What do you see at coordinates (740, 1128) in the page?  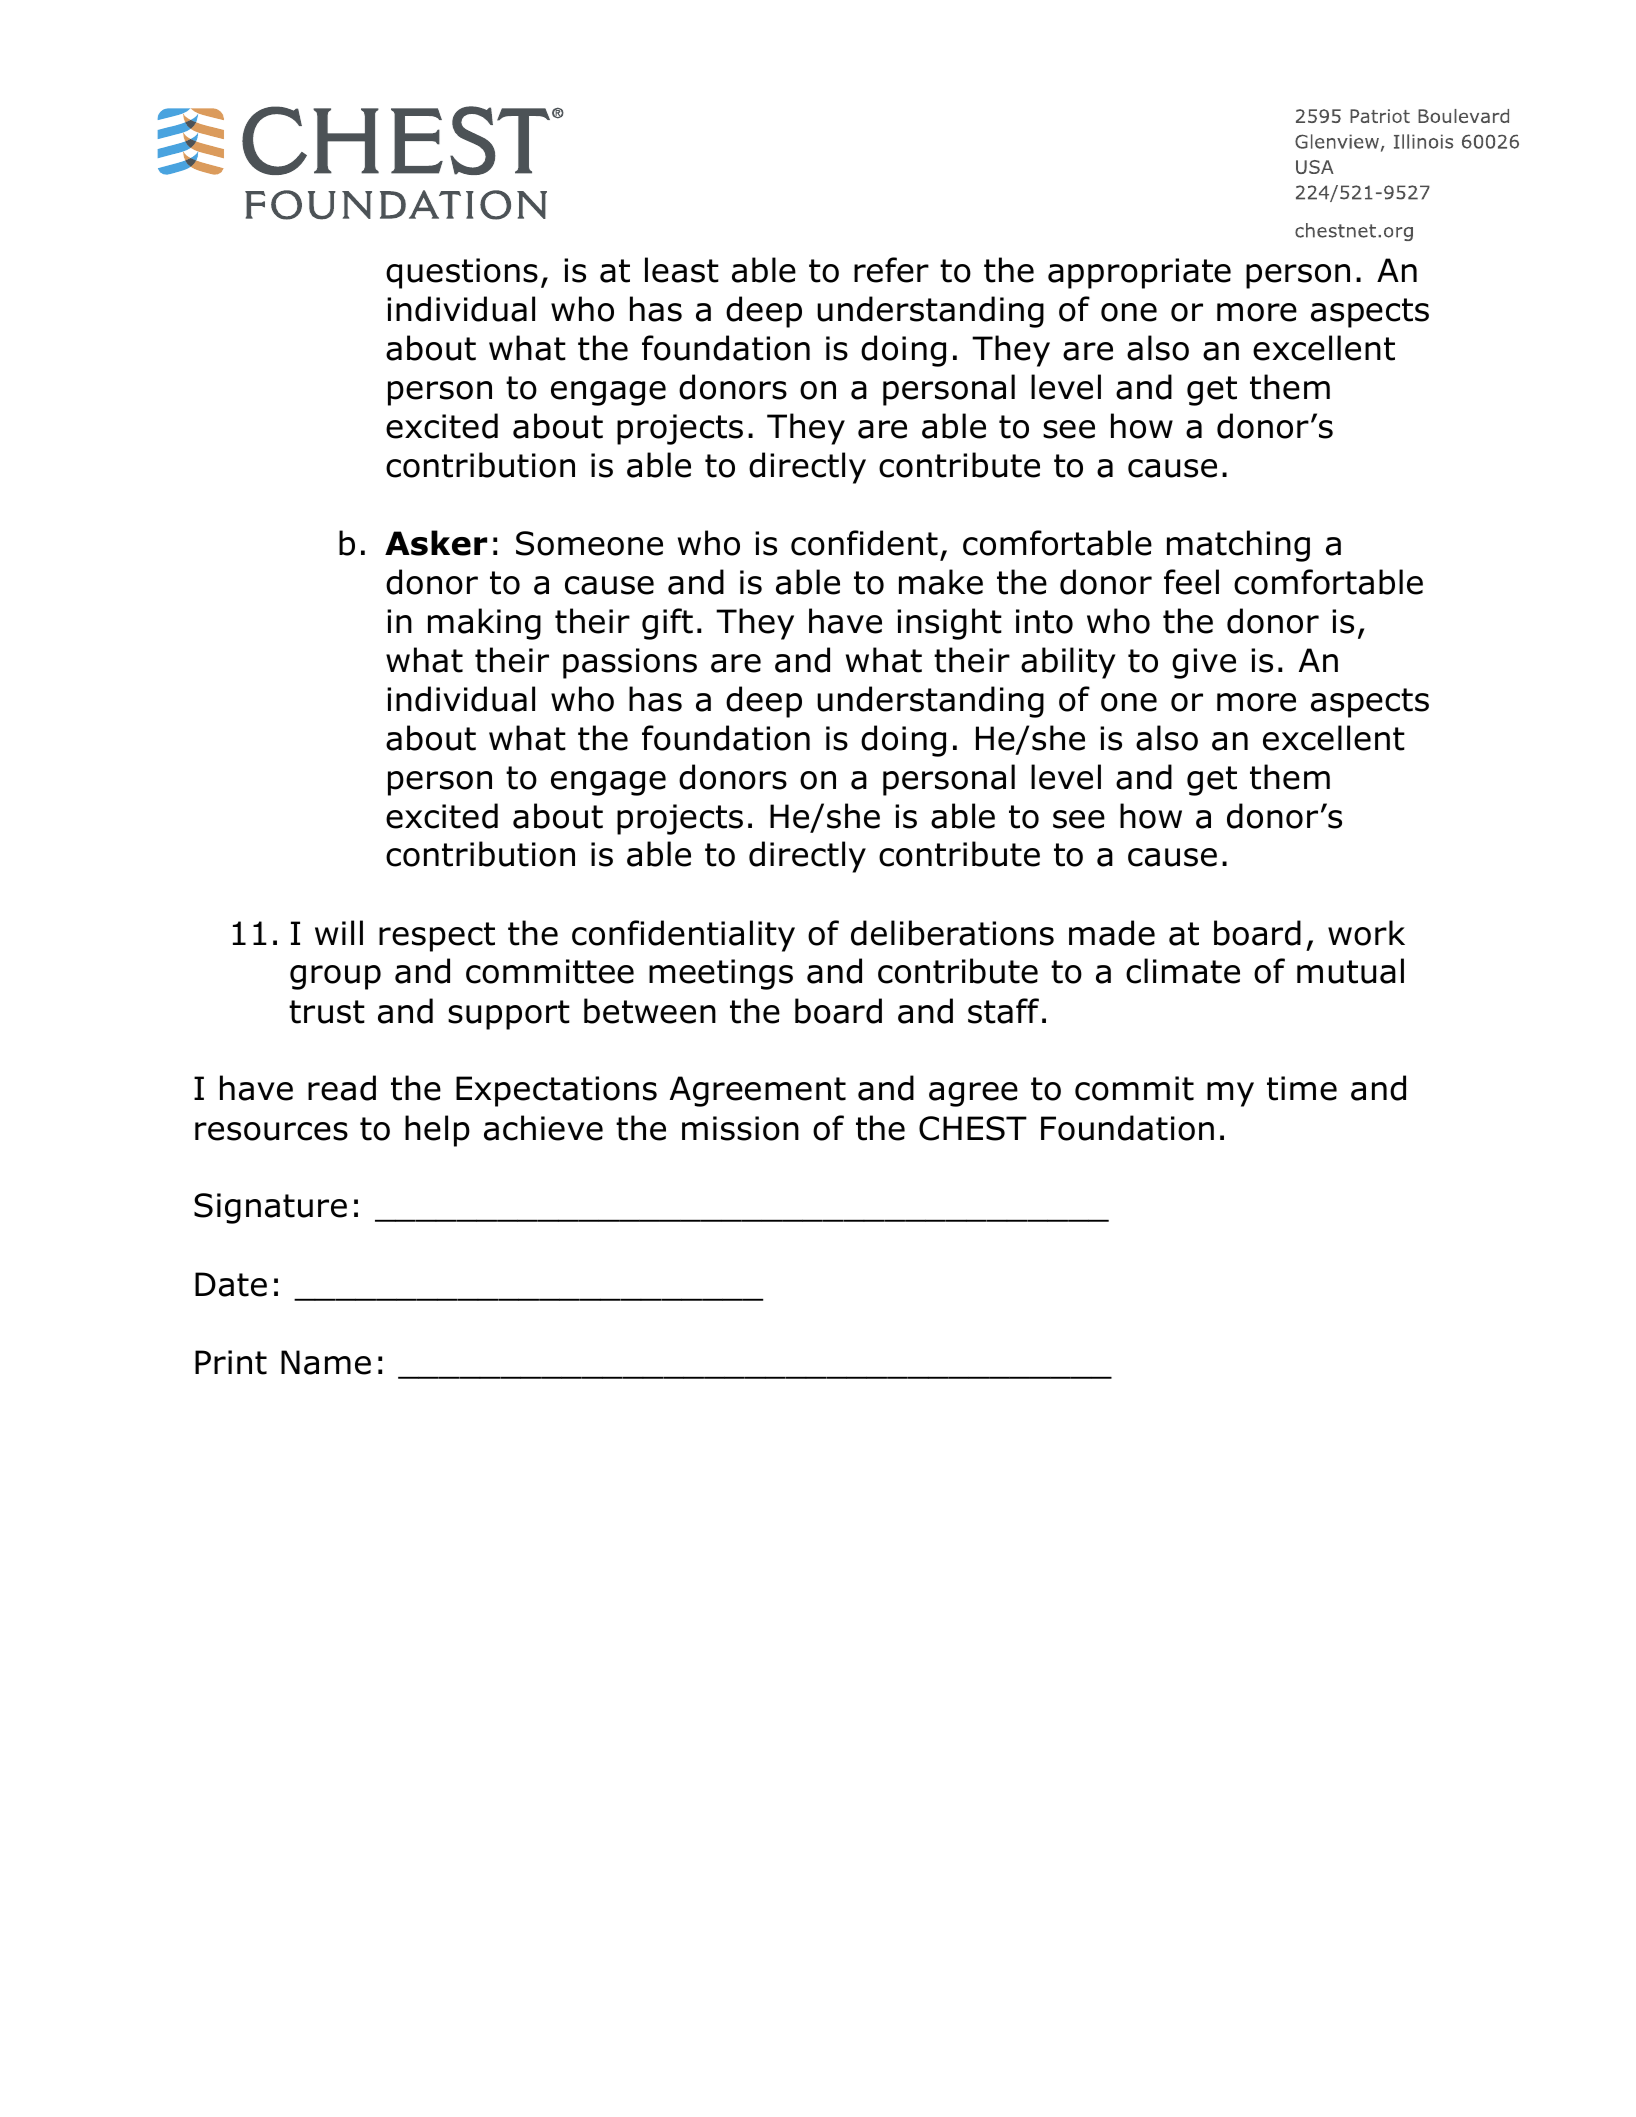 I see `mission` at bounding box center [740, 1128].
